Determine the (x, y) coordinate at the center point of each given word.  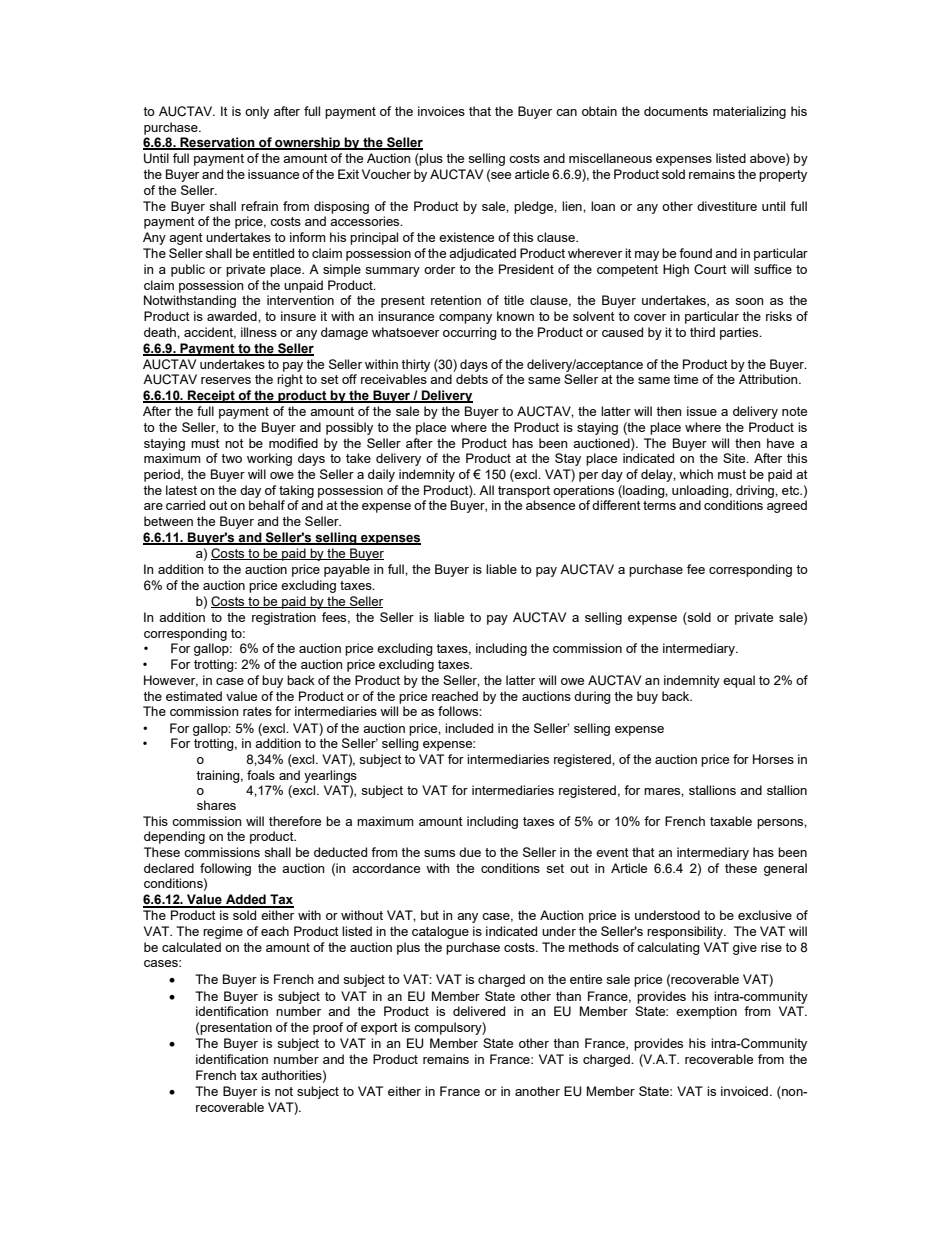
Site (735, 458)
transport (524, 492)
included (469, 728)
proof (328, 1028)
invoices (441, 111)
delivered (479, 1011)
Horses (773, 759)
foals (261, 775)
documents (676, 111)
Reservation (217, 143)
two (231, 458)
